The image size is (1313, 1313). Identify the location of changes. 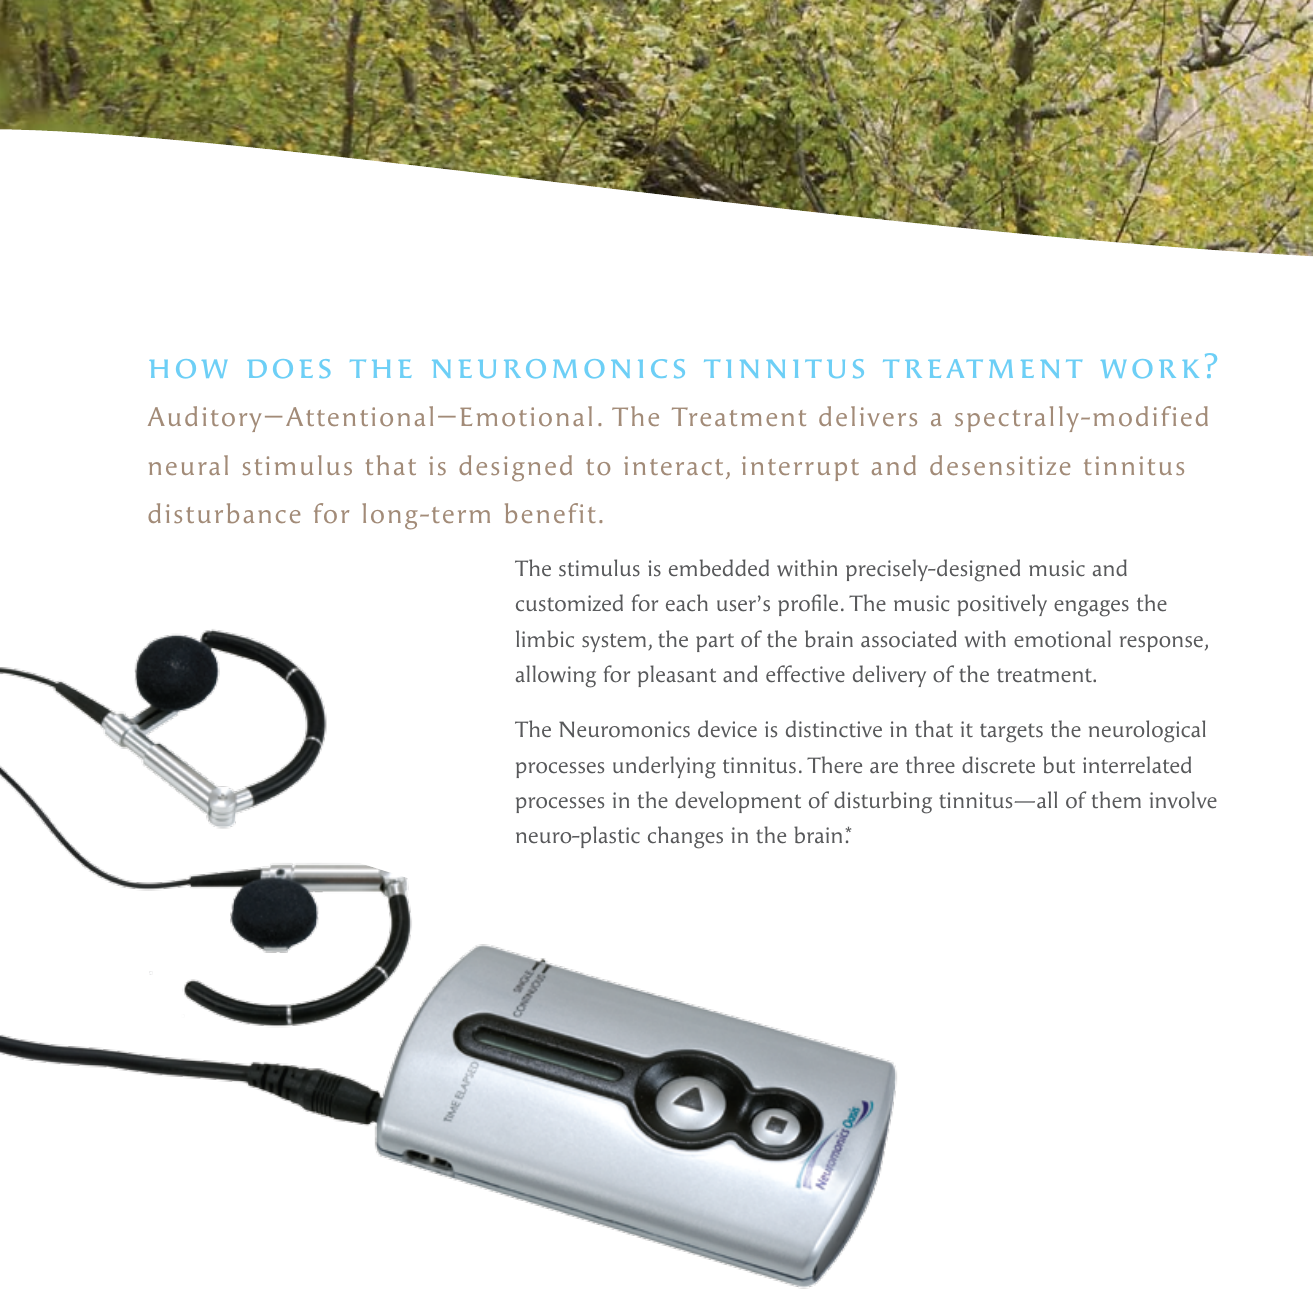
(685, 837).
